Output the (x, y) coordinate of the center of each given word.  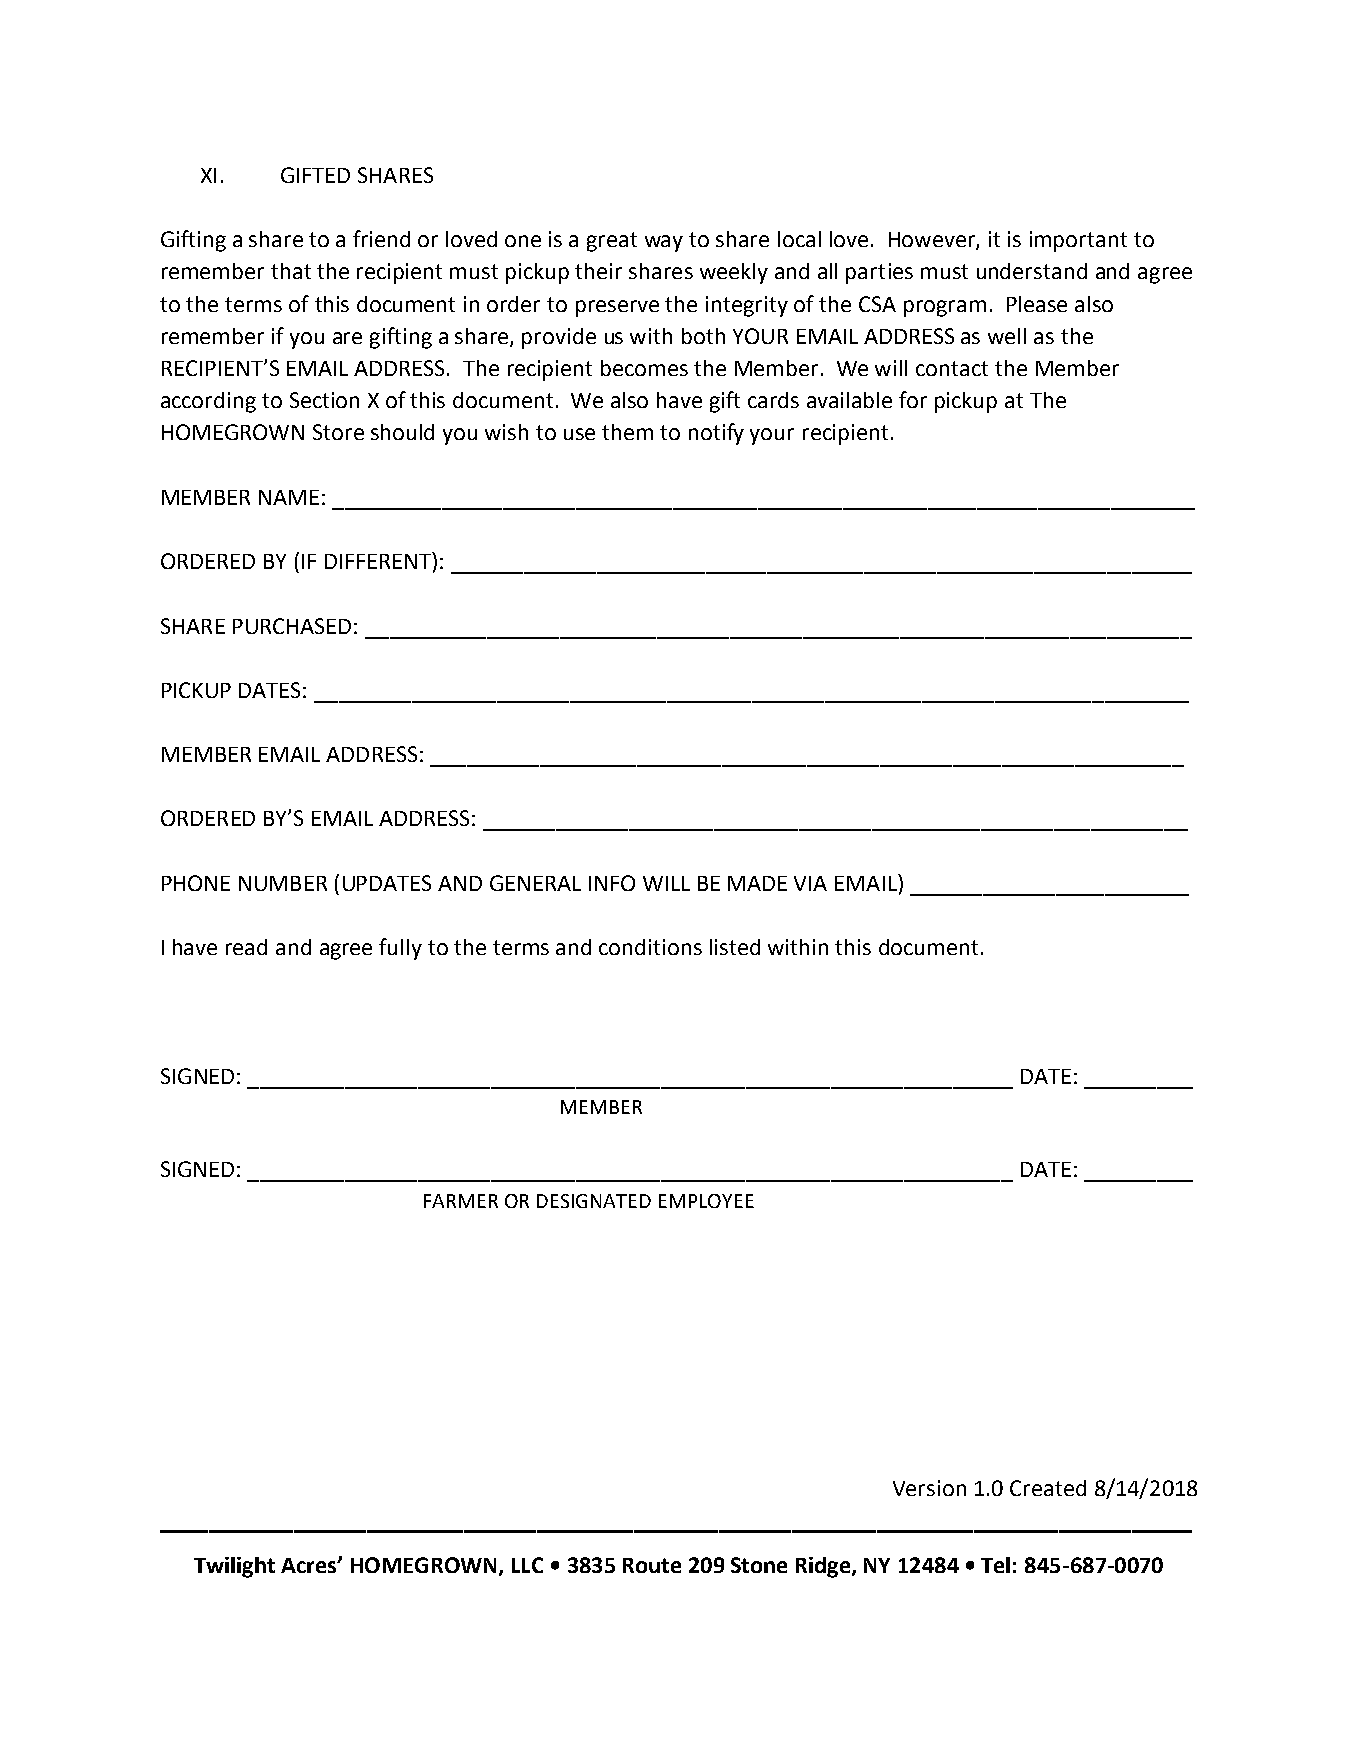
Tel (995, 1565)
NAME (289, 497)
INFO (612, 883)
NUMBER (283, 883)
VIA (810, 883)
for (913, 399)
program (945, 308)
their (598, 271)
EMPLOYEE (706, 1201)
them (627, 432)
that (291, 271)
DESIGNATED (594, 1201)
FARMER (461, 1201)
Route (652, 1565)
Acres (310, 1565)
